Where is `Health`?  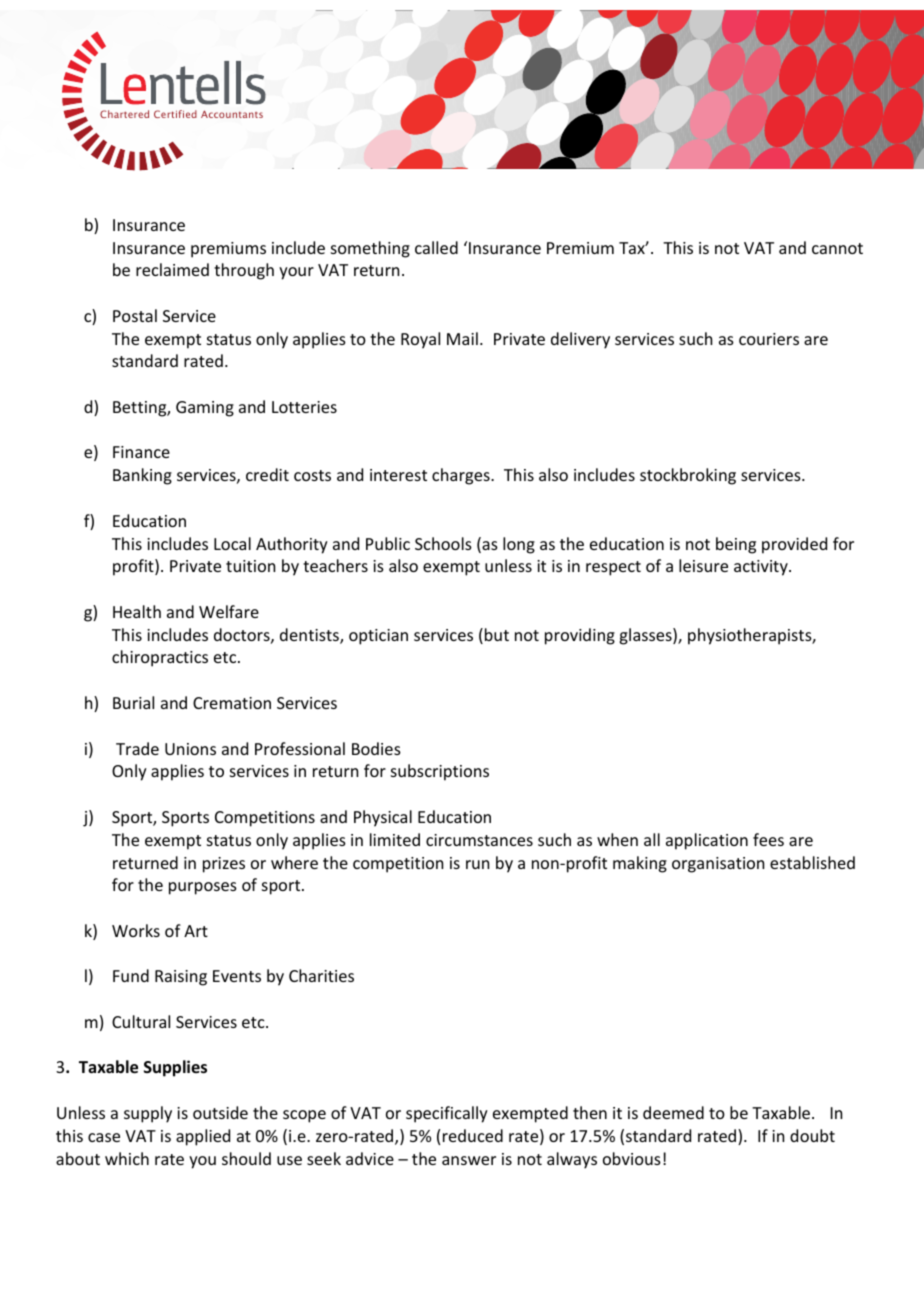
Health is located at coordinates (137, 611).
